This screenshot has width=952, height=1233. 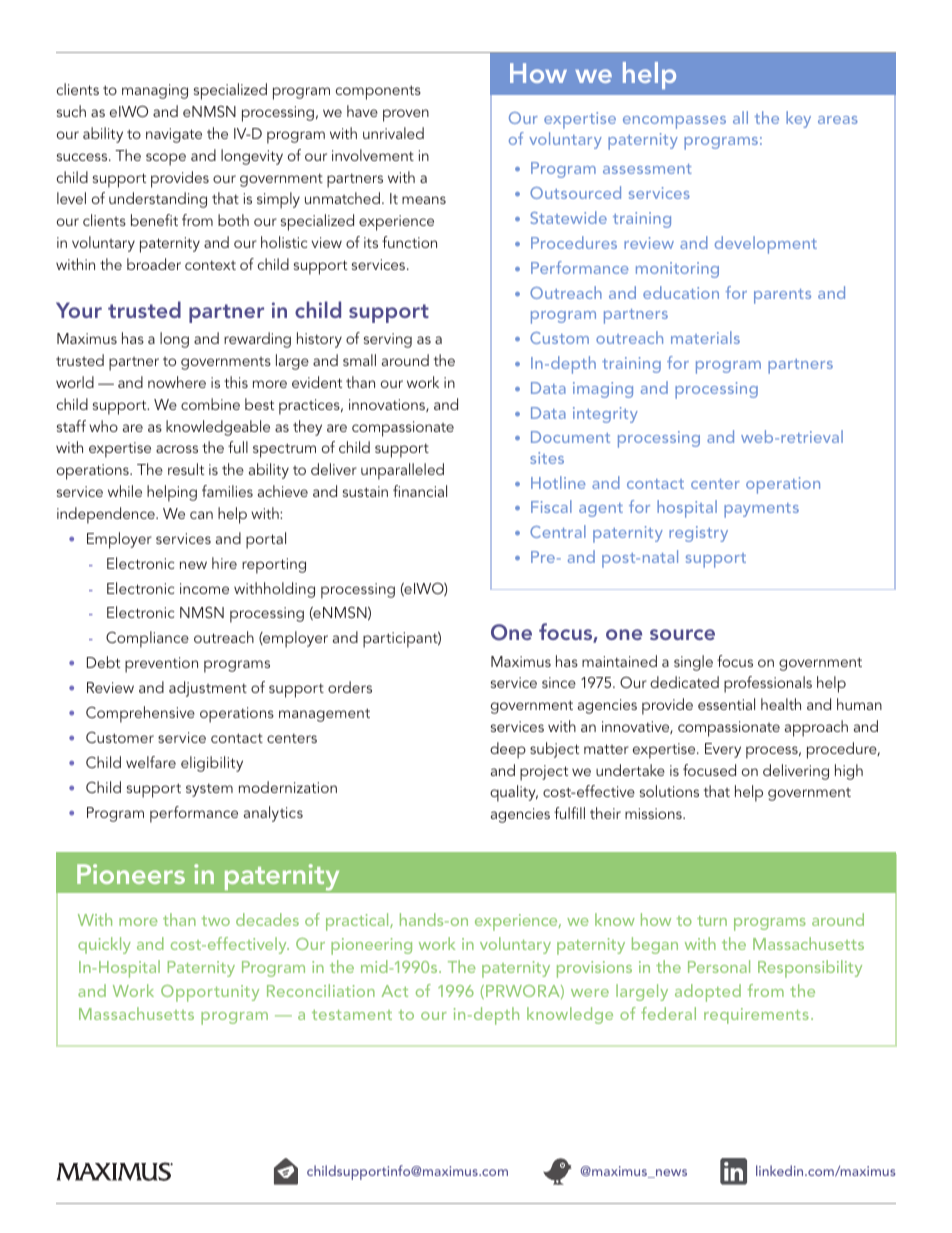 I want to click on serving, so click(x=388, y=340).
